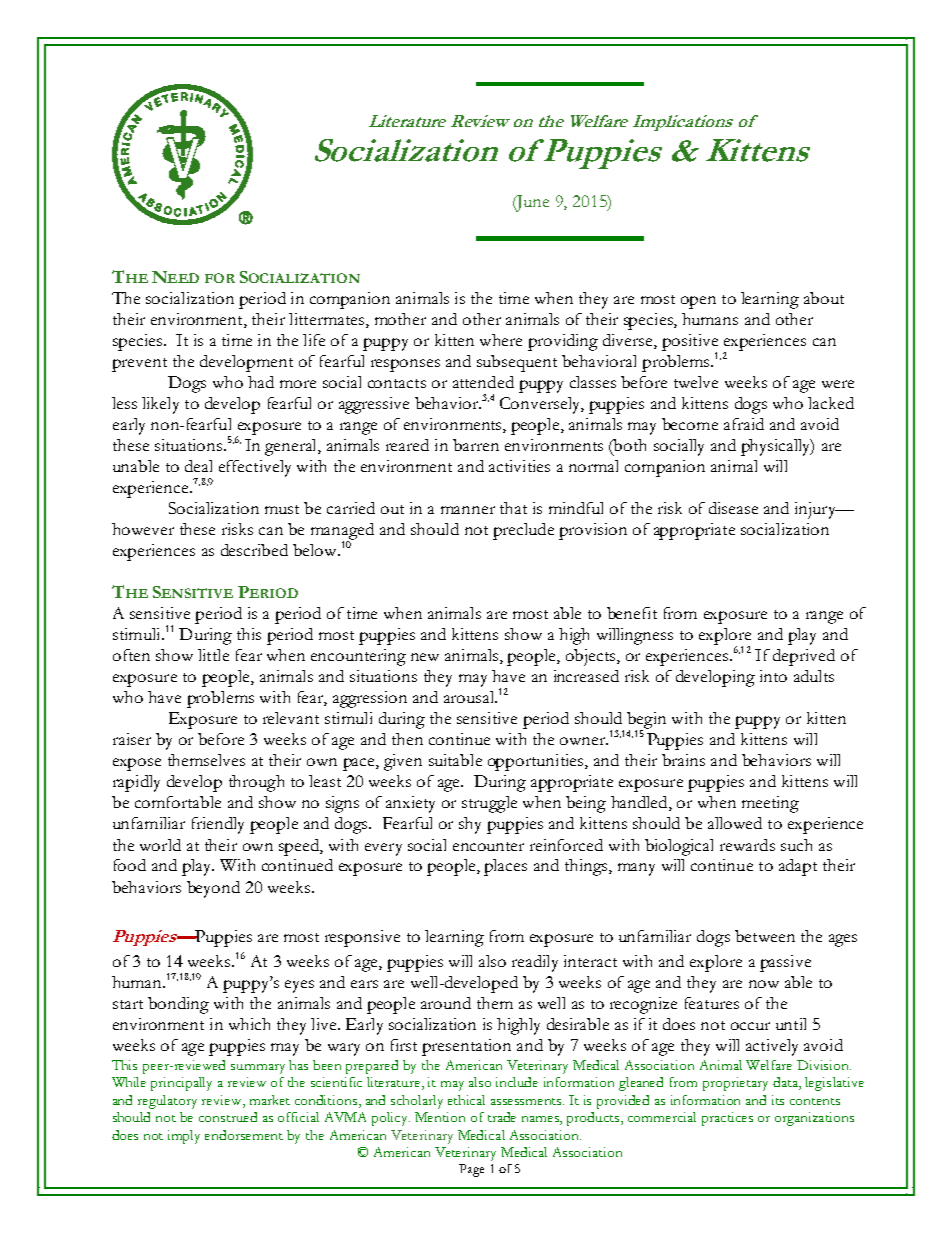  I want to click on open, so click(698, 302).
